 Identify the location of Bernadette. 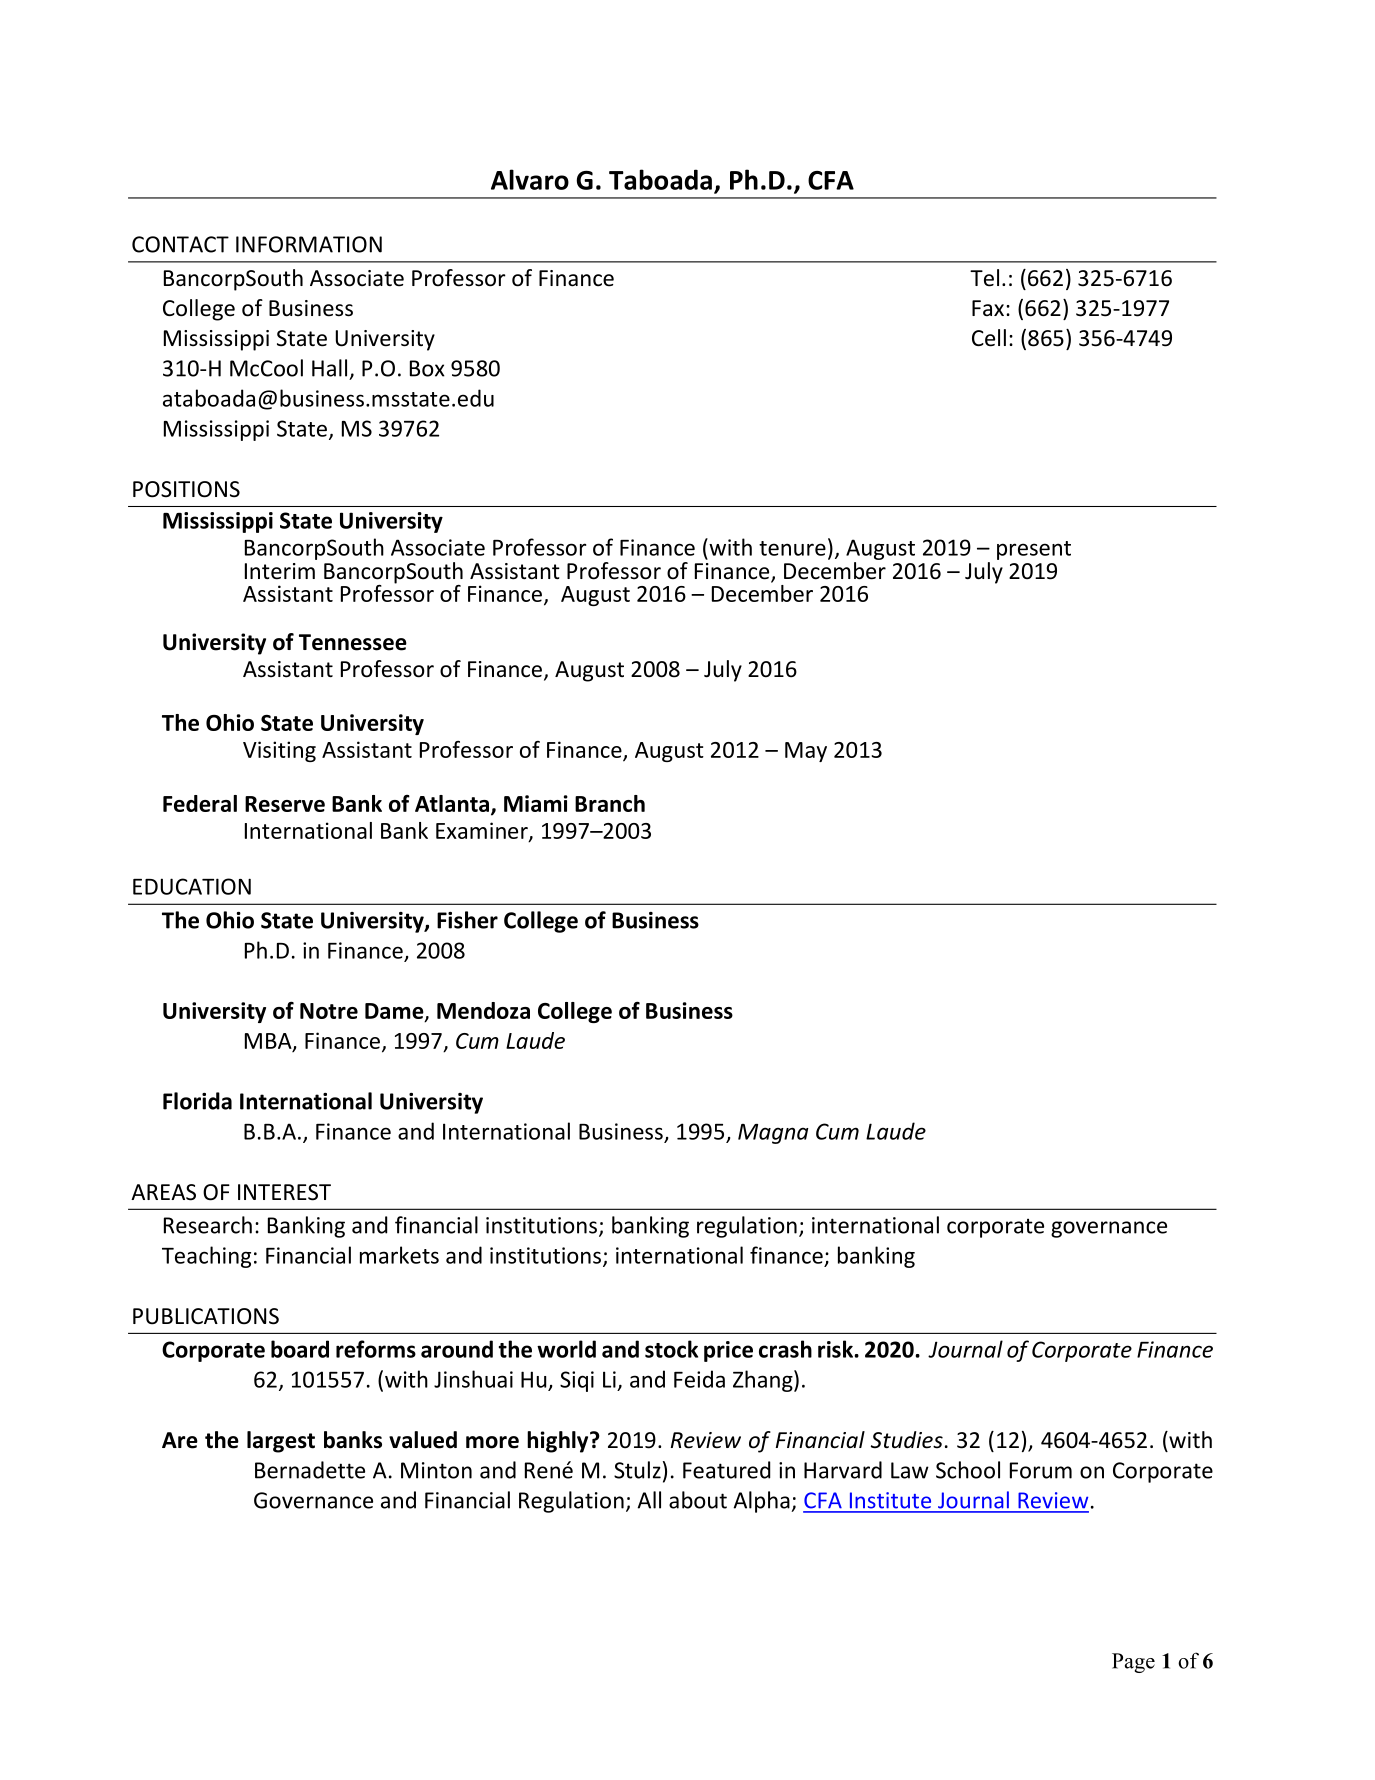
(310, 1470).
